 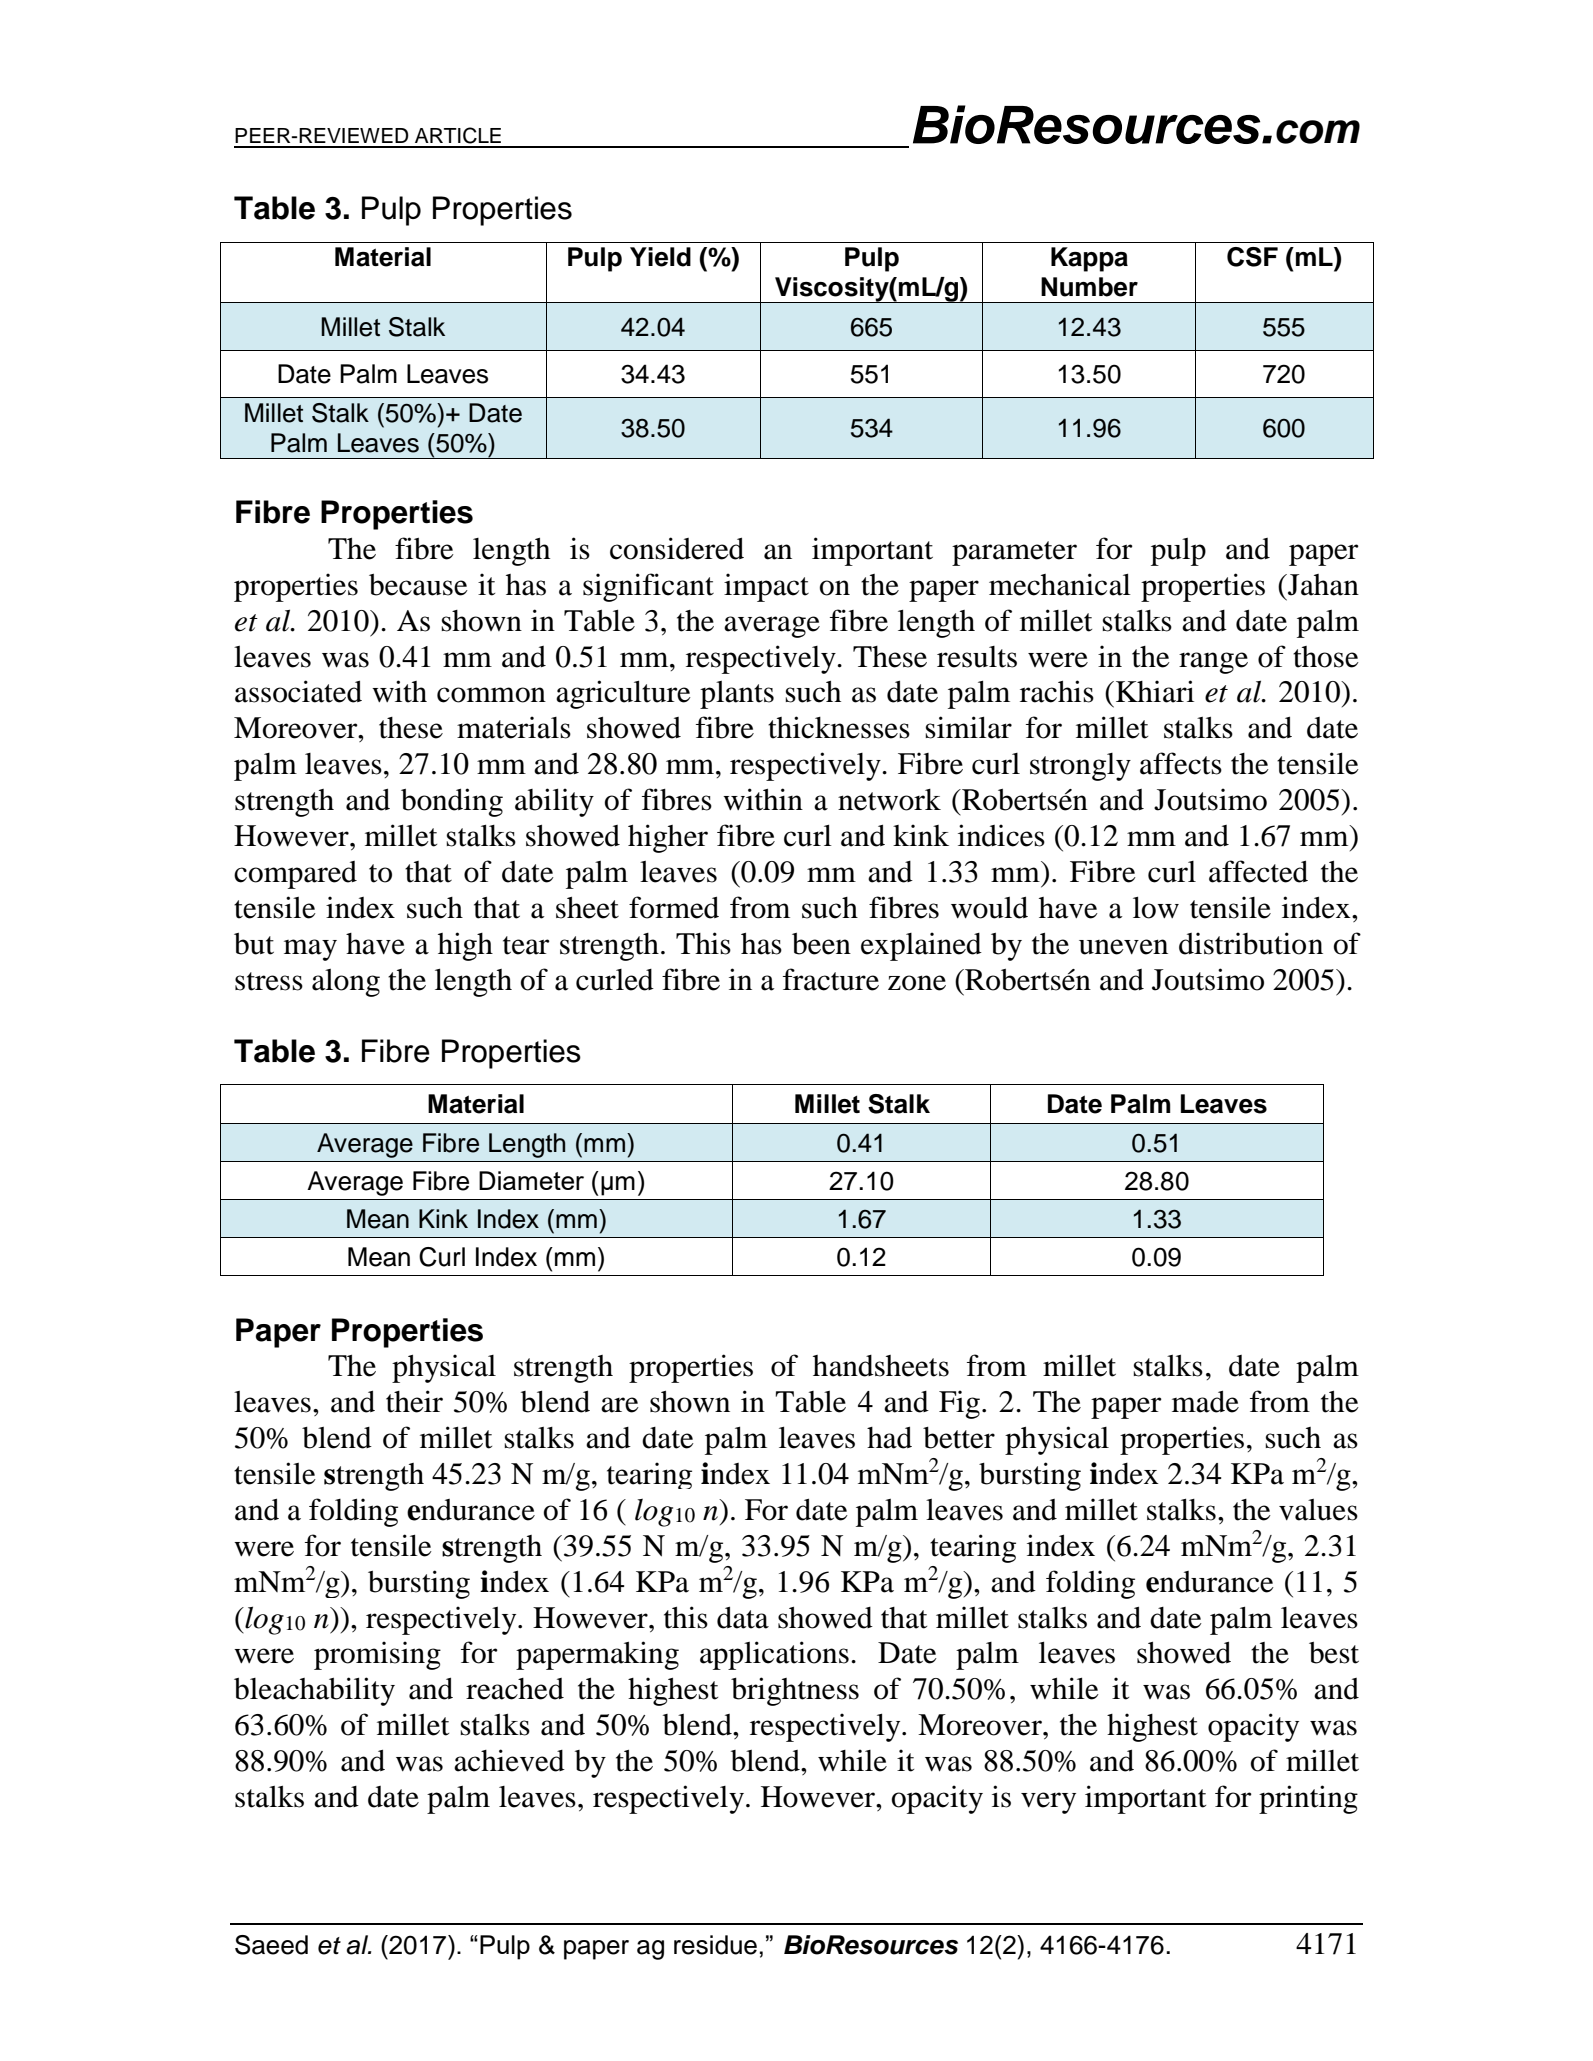 What do you see at coordinates (660, 257) in the image?
I see `Yield` at bounding box center [660, 257].
